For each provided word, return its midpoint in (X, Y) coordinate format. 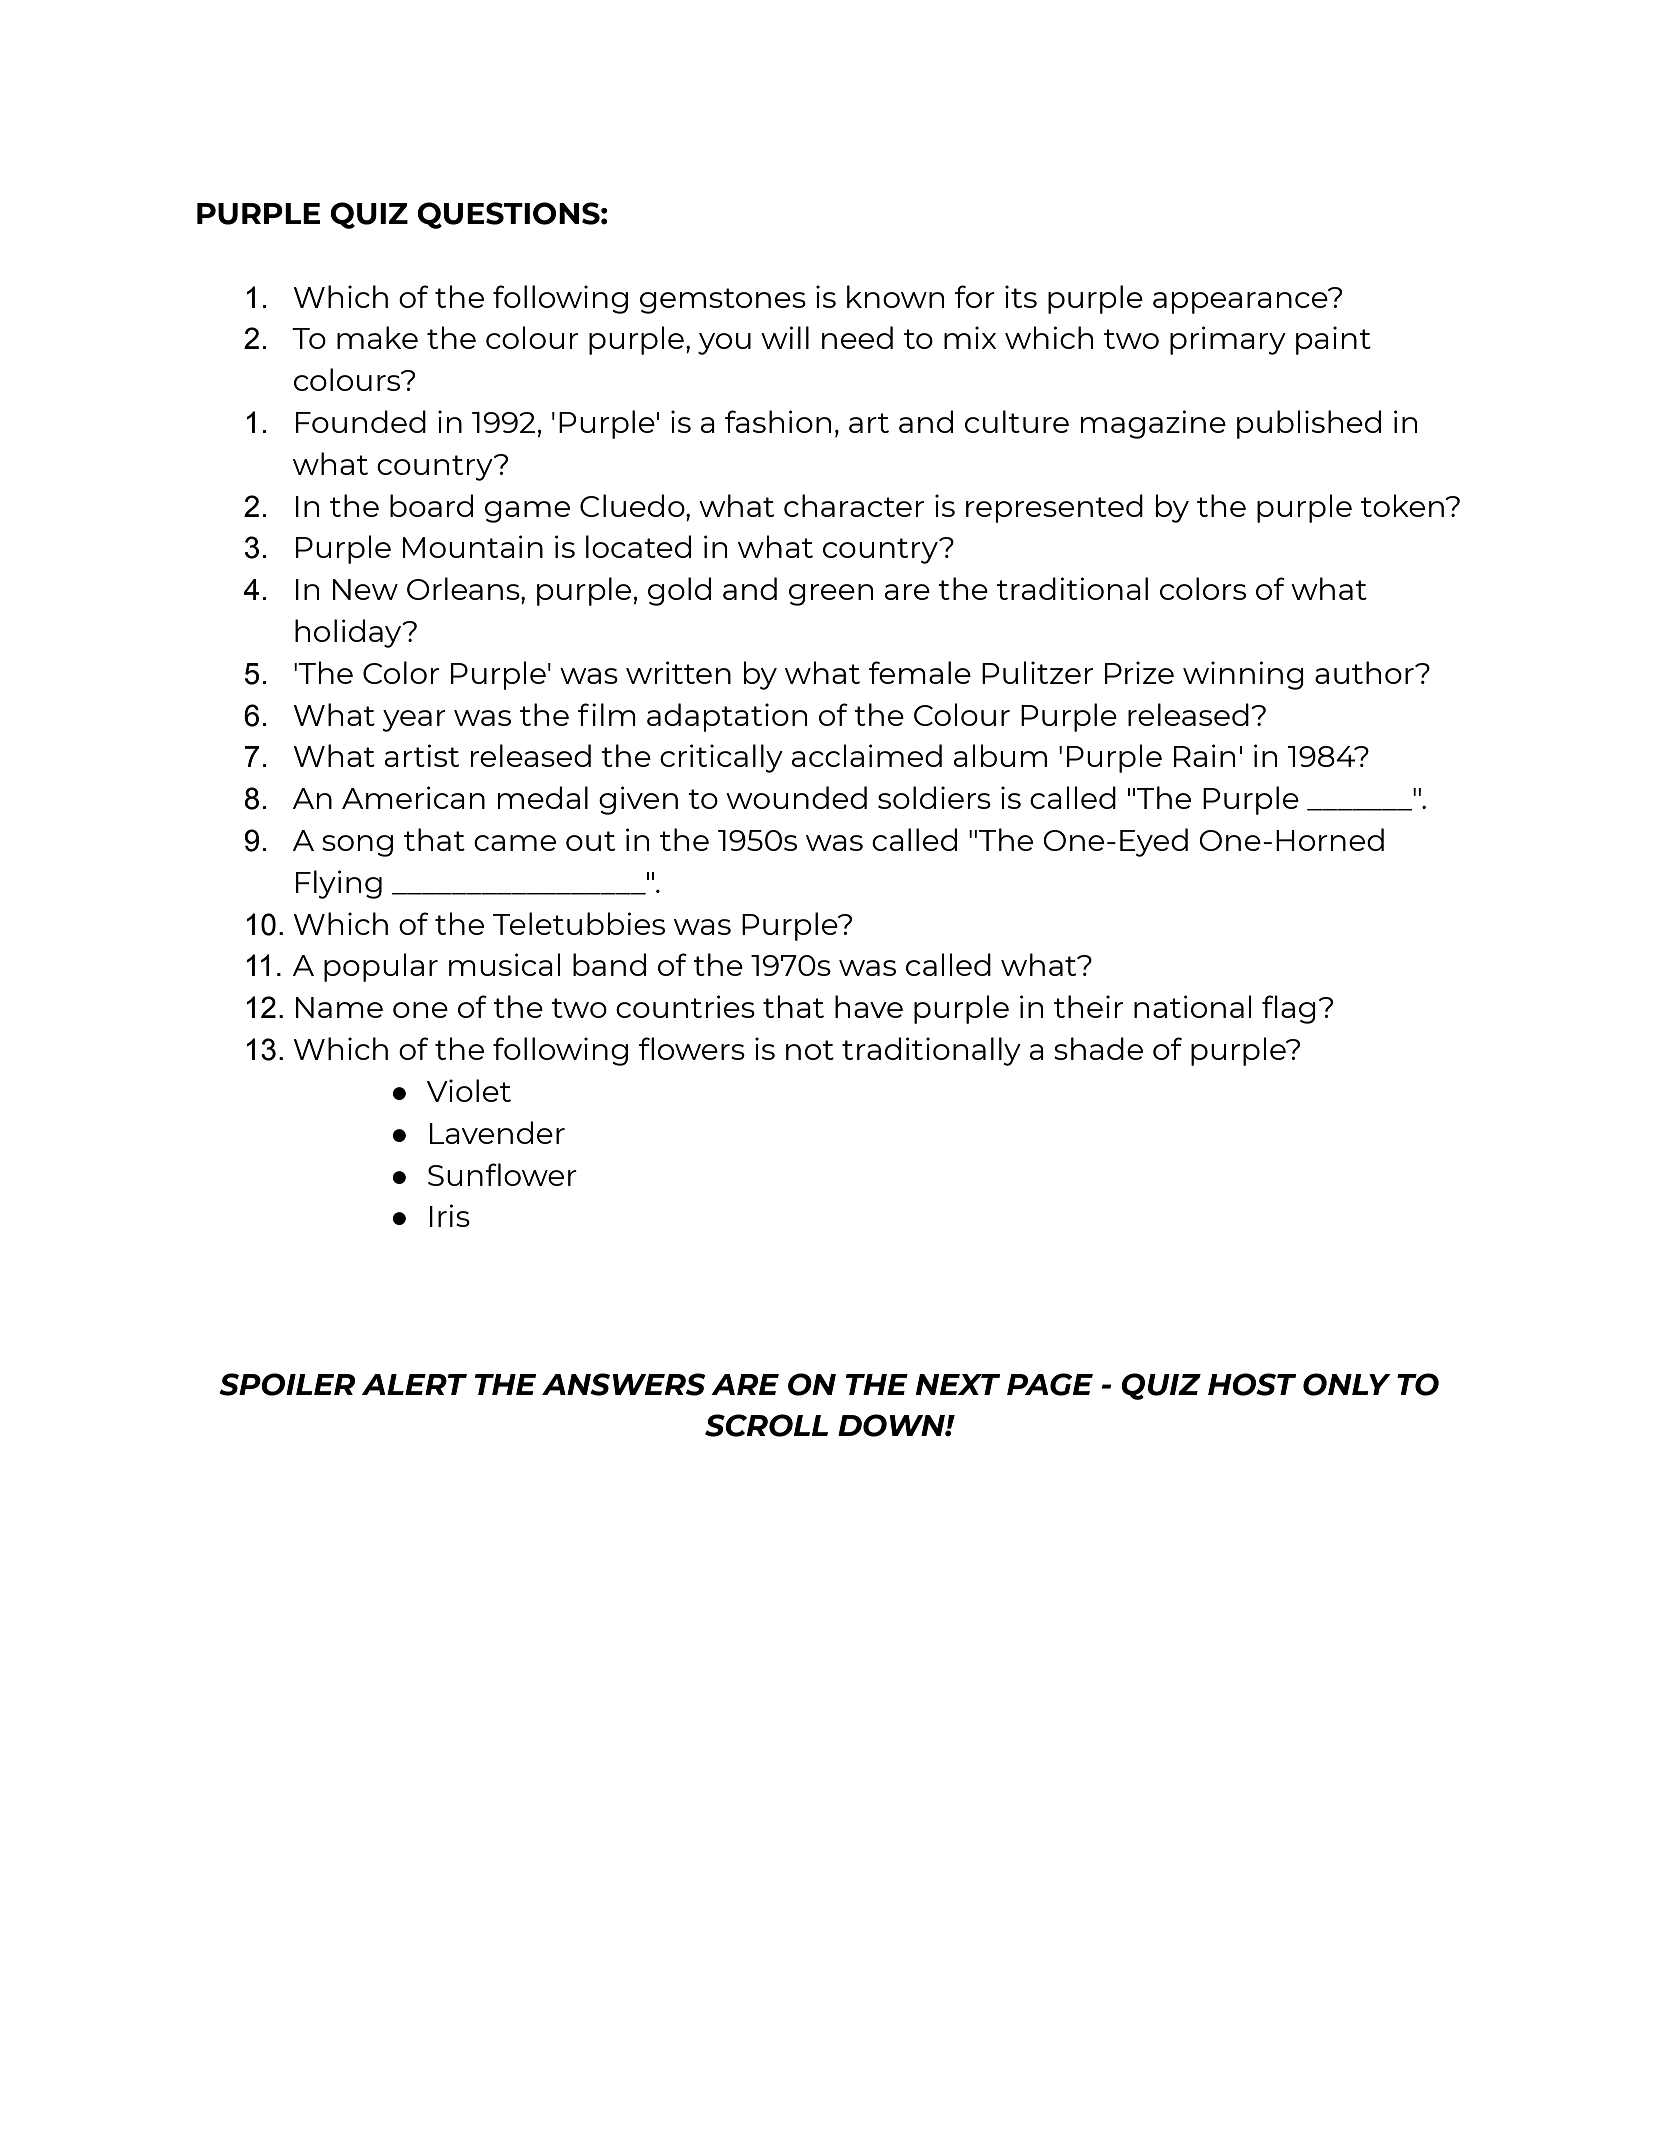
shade (1098, 1048)
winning (1243, 675)
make (377, 337)
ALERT (414, 1384)
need (857, 337)
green (831, 595)
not (810, 1050)
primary (1228, 340)
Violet (469, 1090)
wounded (796, 797)
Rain (1204, 755)
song (357, 846)
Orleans (464, 588)
